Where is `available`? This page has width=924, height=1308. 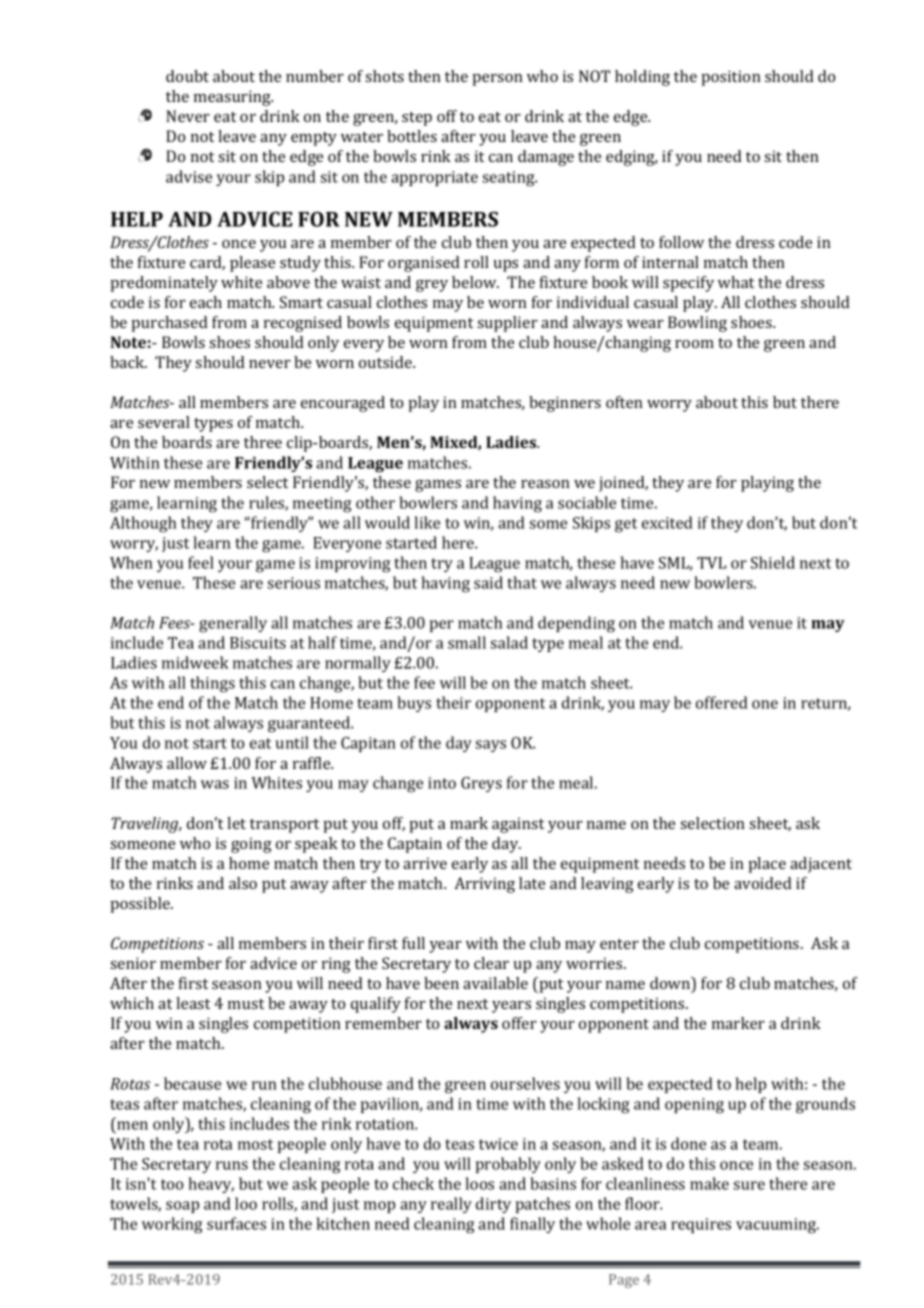 available is located at coordinates (495, 983).
